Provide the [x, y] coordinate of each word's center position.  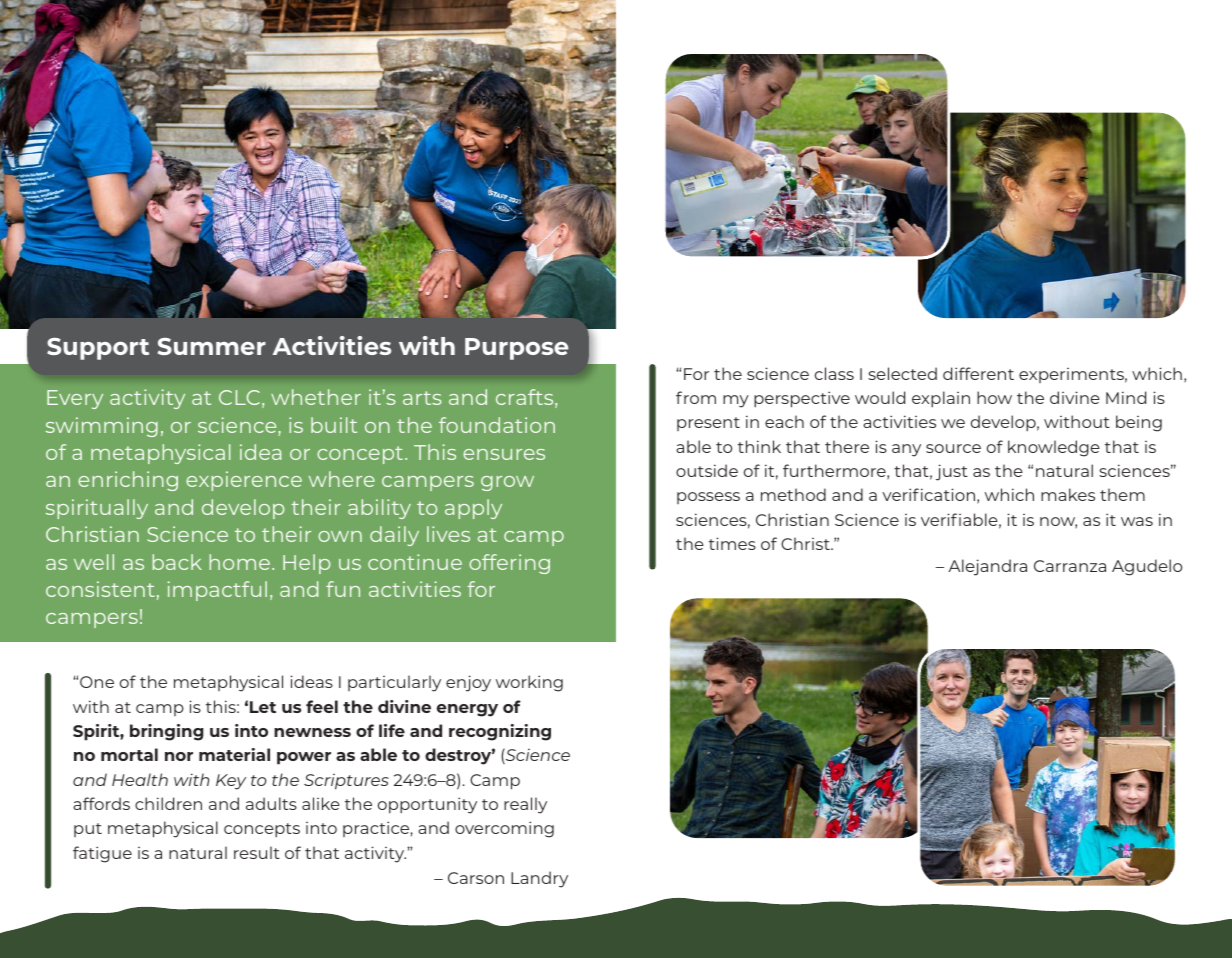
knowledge [1054, 448]
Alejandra [987, 567]
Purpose [517, 349]
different [978, 373]
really [525, 805]
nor [179, 756]
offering [509, 564]
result [257, 852]
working [529, 683]
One [97, 682]
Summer [212, 346]
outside [707, 470]
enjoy [468, 683]
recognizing [500, 732]
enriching [128, 481]
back [177, 562]
